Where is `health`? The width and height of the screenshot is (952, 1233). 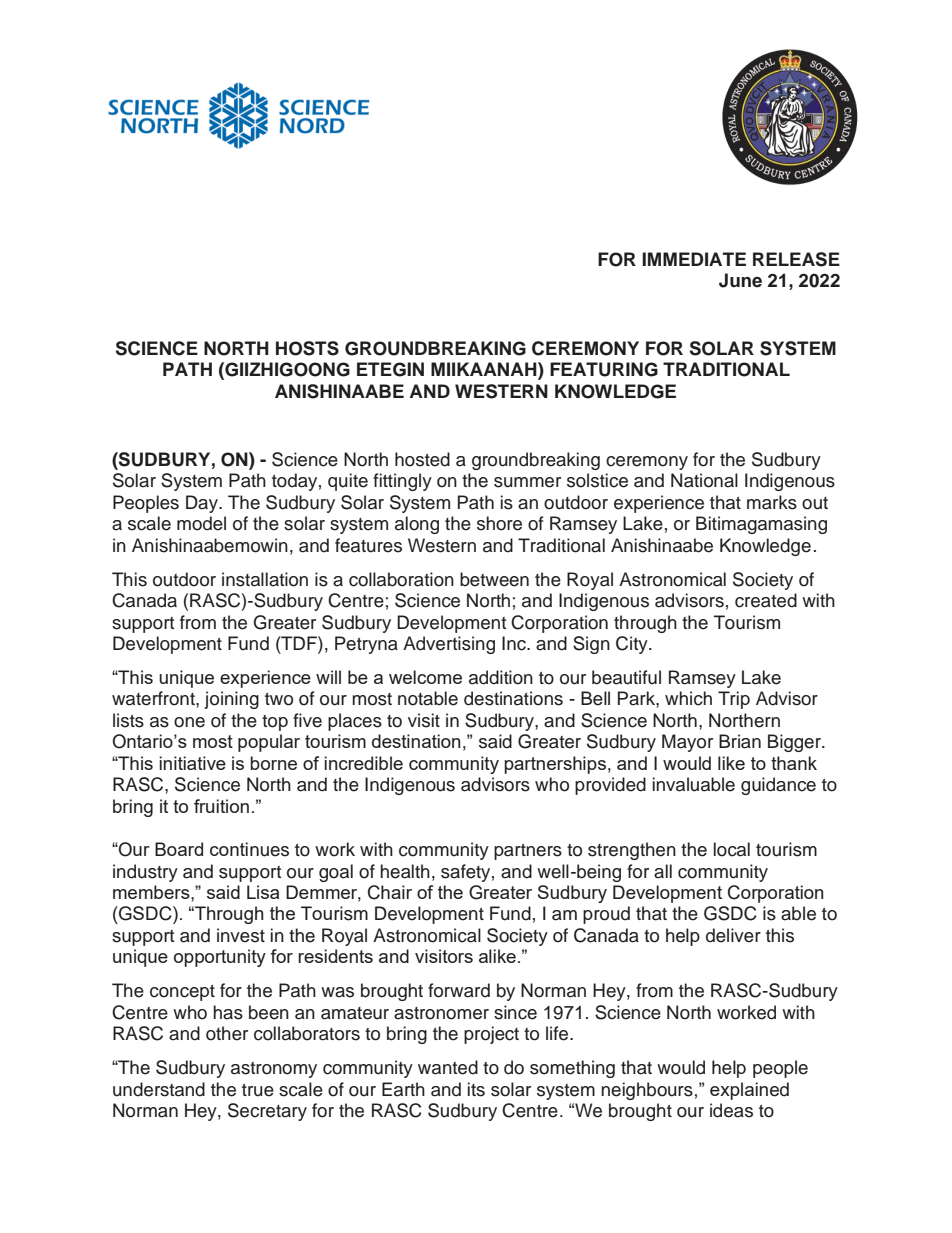 health is located at coordinates (405, 871).
